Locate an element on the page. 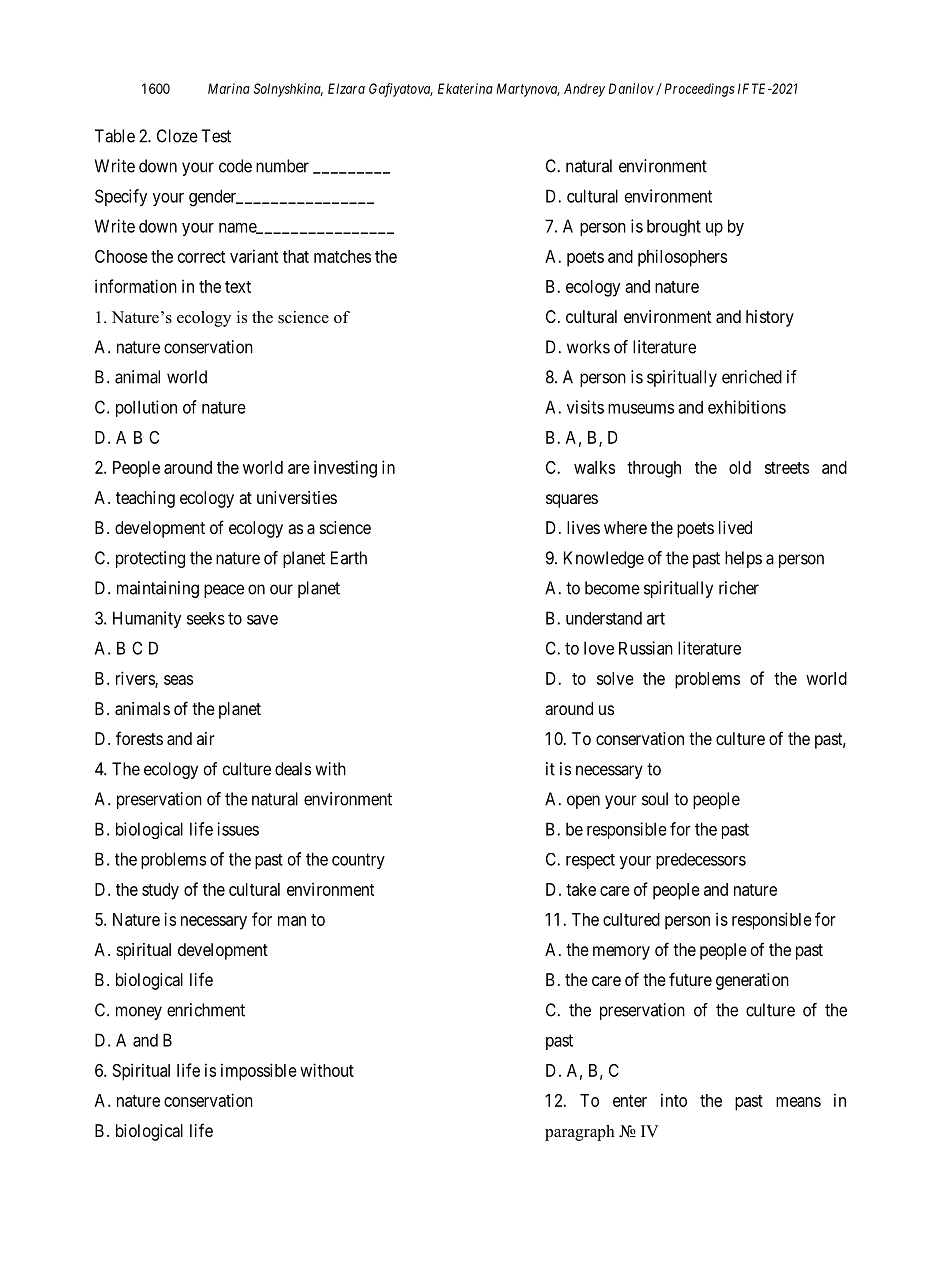  into is located at coordinates (674, 1100).
